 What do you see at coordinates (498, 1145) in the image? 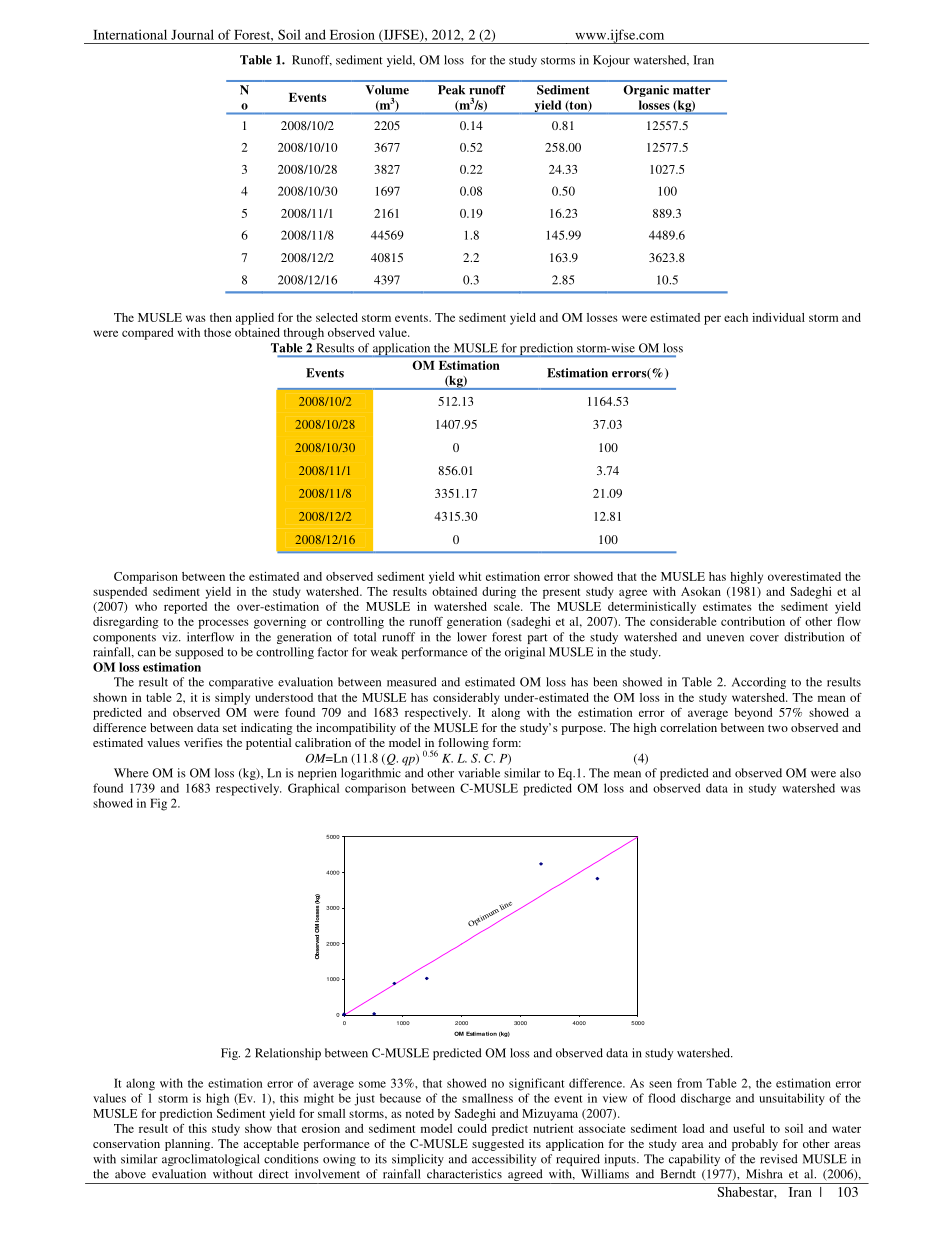
I see `suggested` at bounding box center [498, 1145].
